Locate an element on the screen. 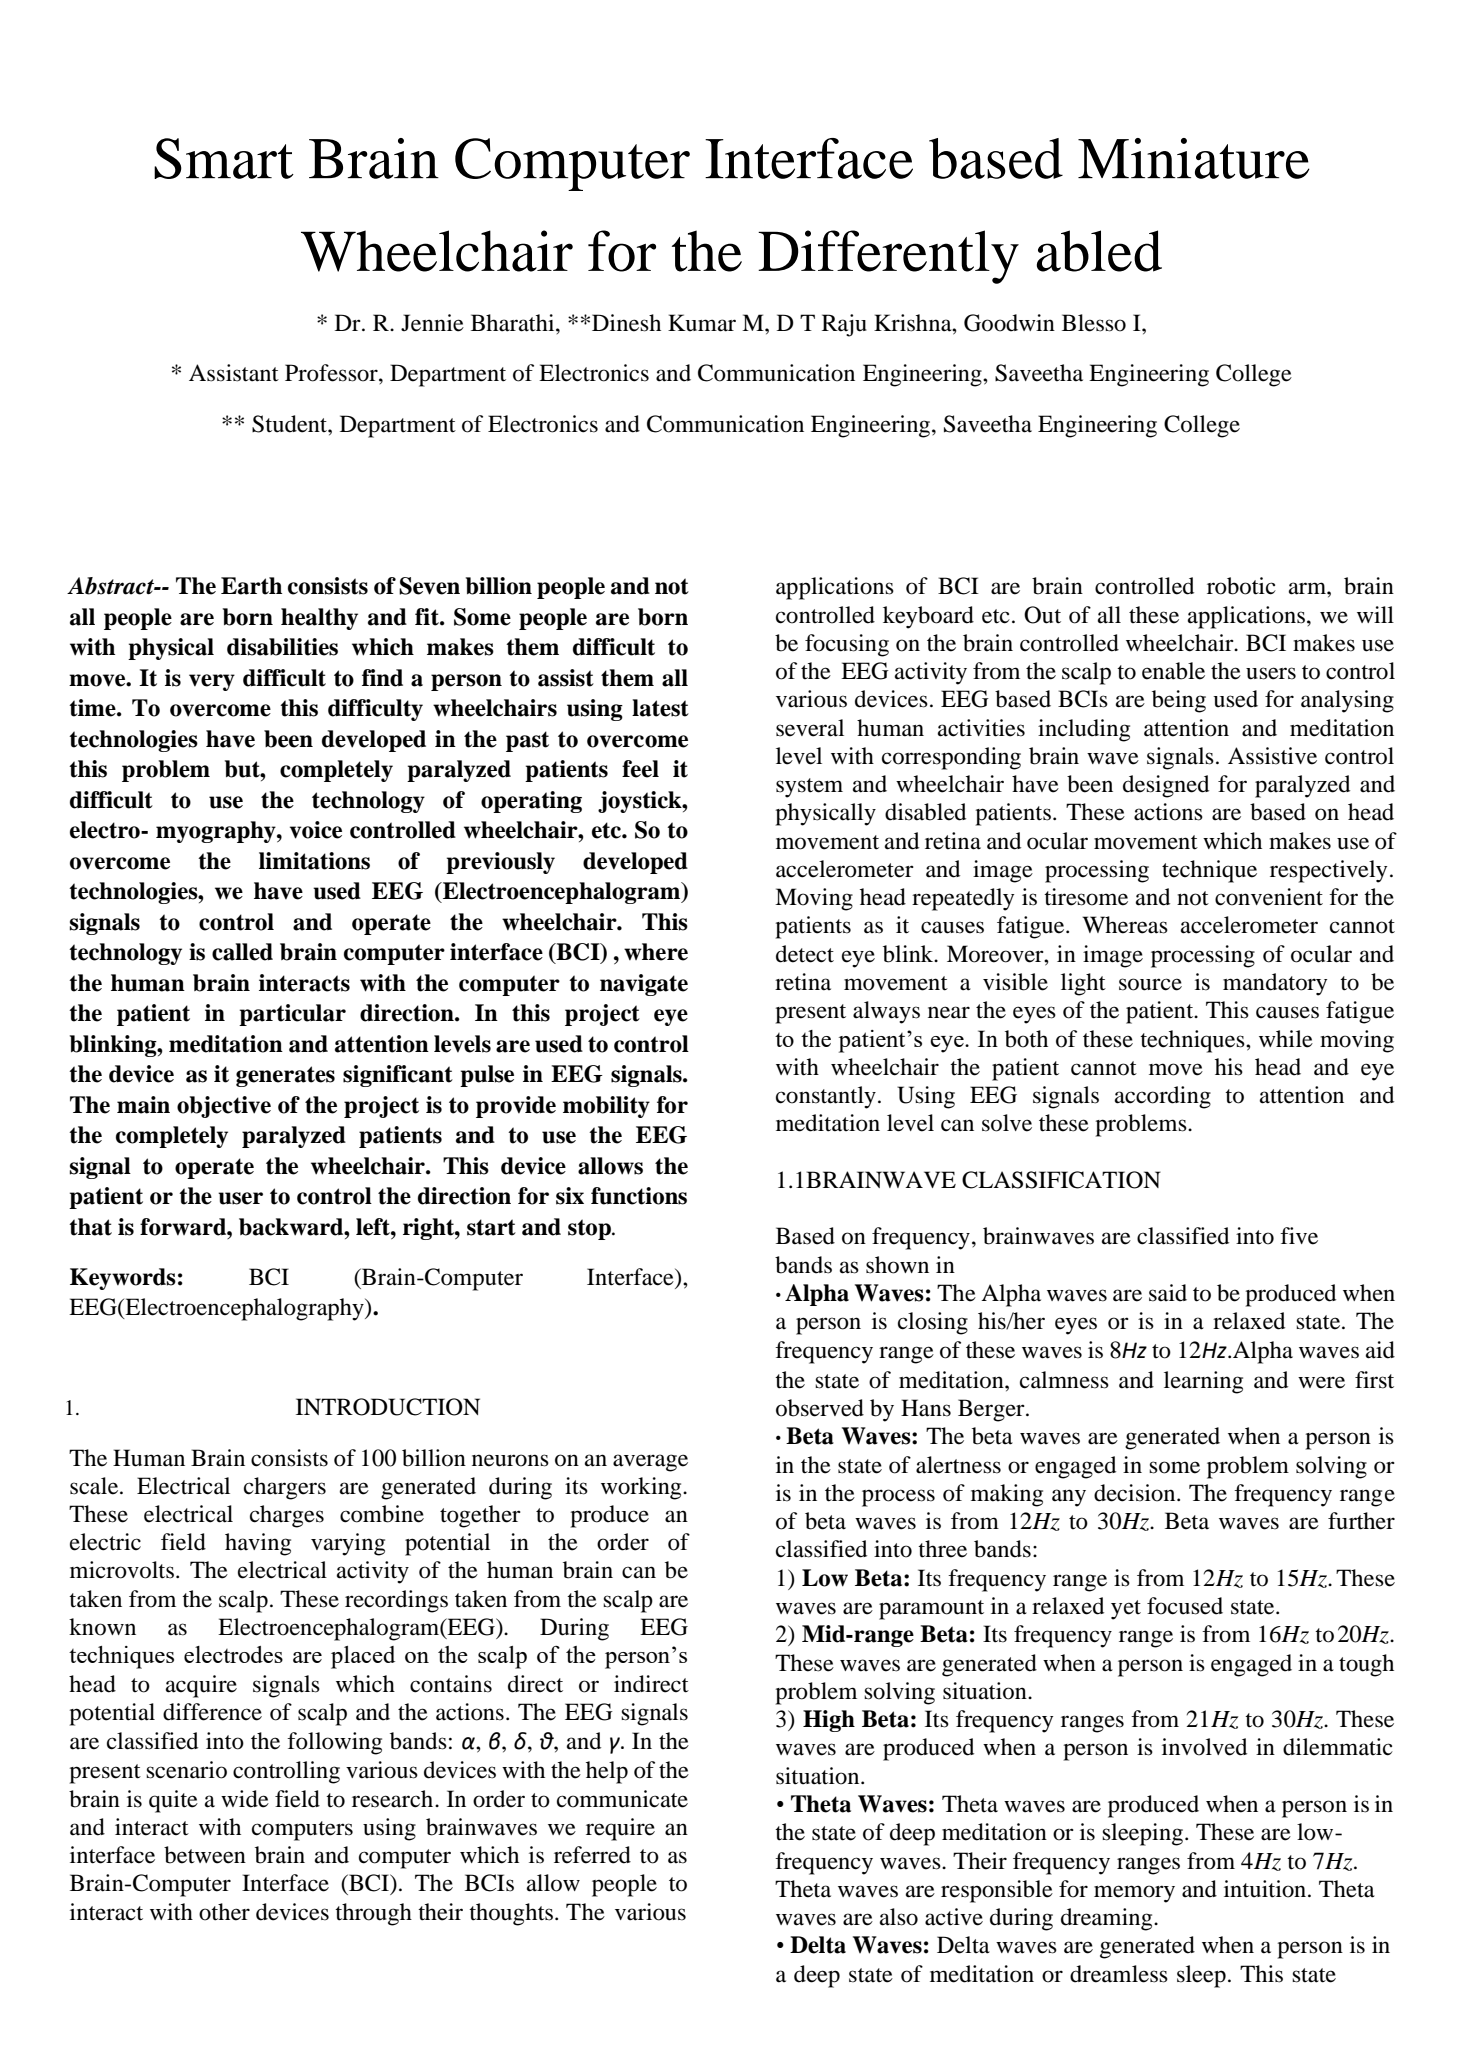  learning is located at coordinates (1203, 1382).
